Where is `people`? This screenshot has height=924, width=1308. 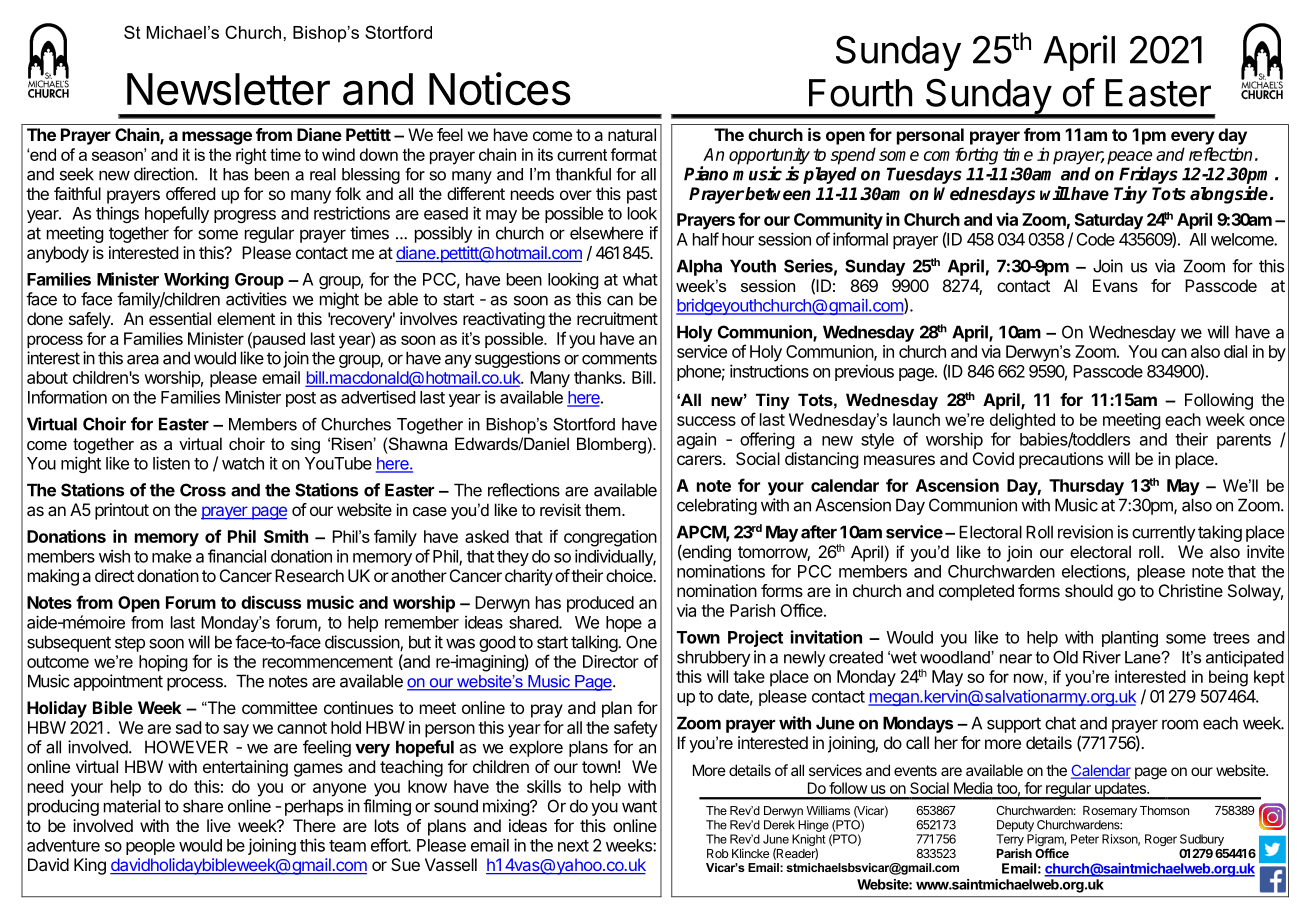 people is located at coordinates (150, 847).
